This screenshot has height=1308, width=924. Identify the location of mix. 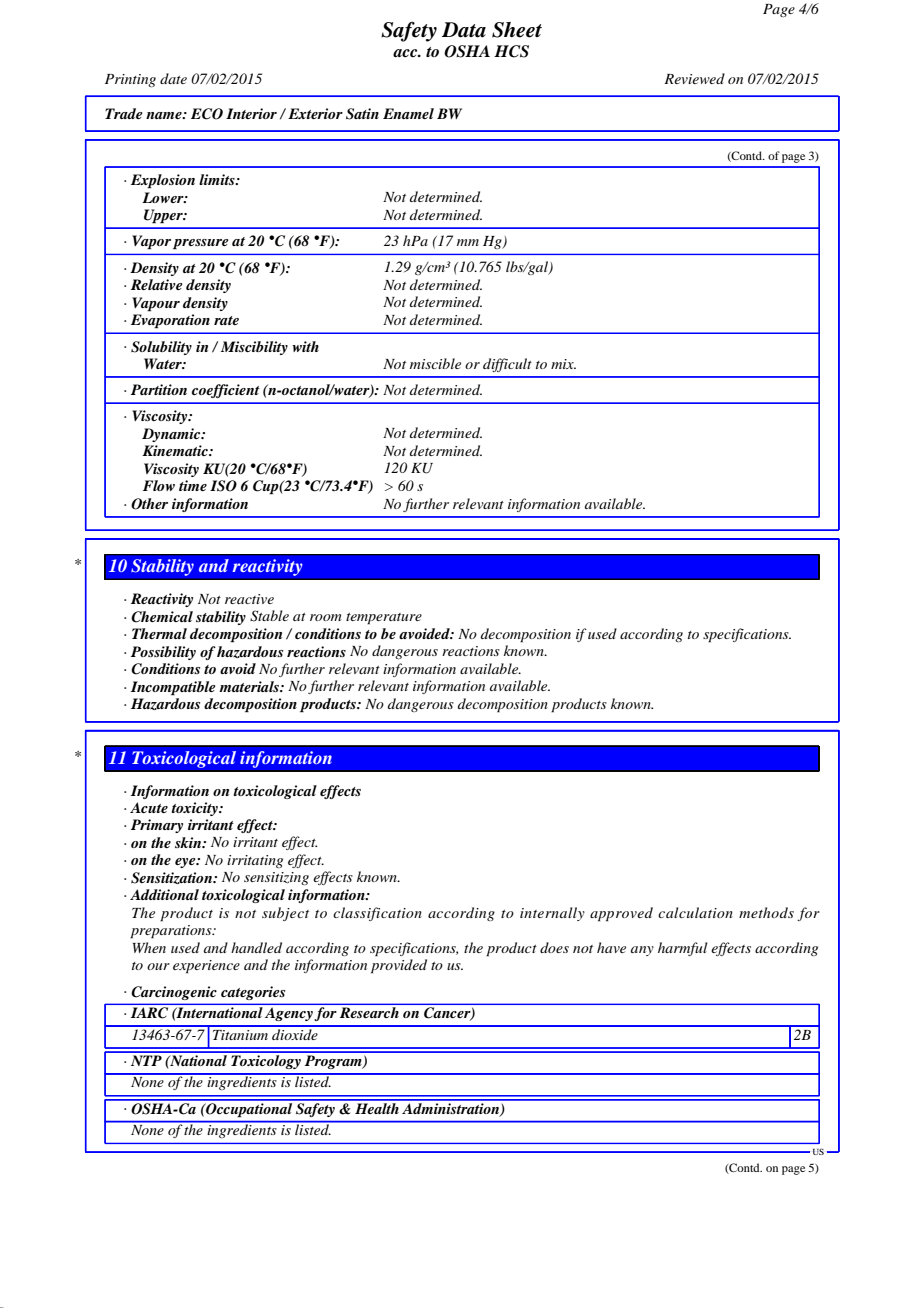
(563, 364).
